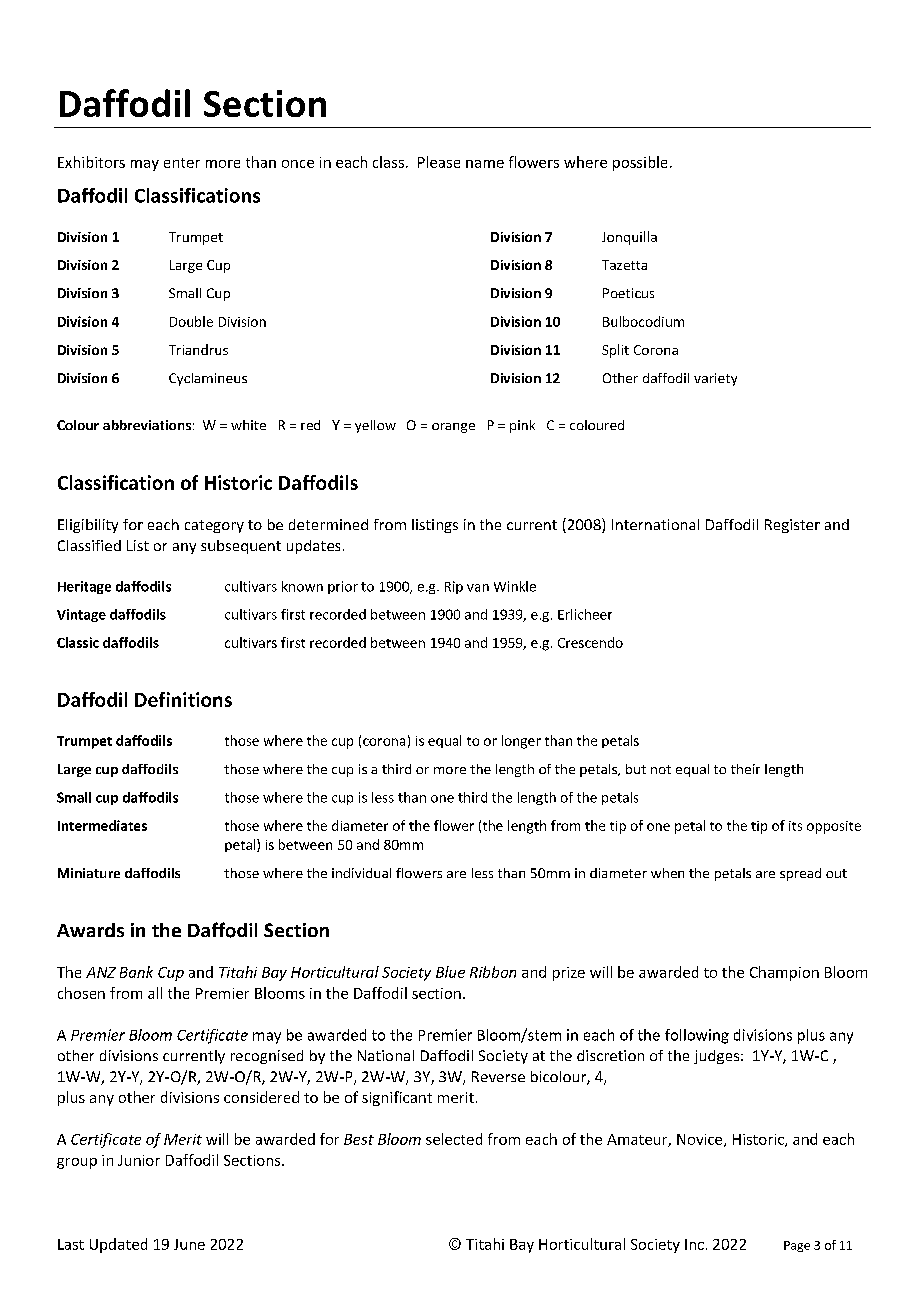 The image size is (924, 1308). Describe the element at coordinates (800, 874) in the image. I see `spread` at that location.
